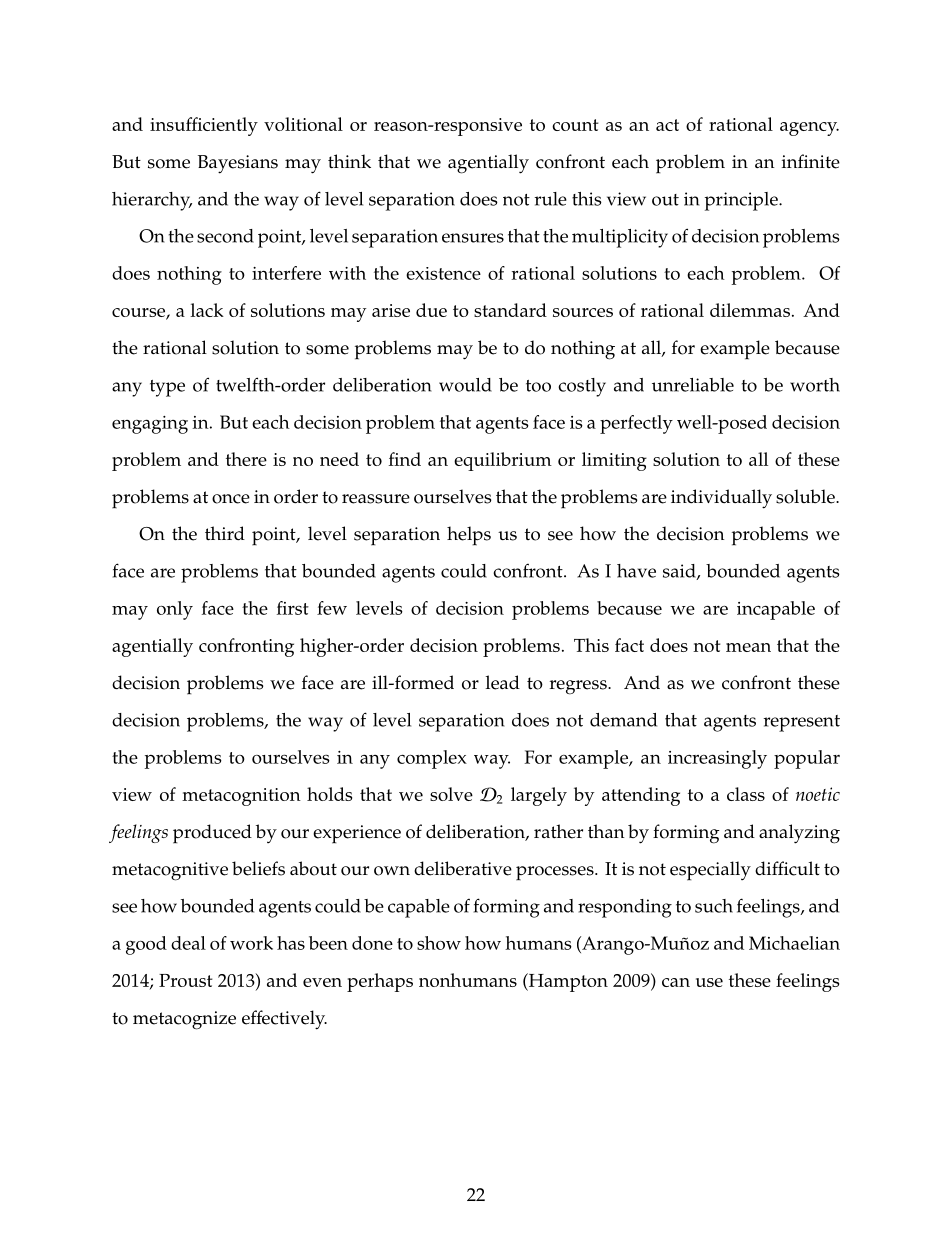 The width and height of the screenshot is (952, 1233). Describe the element at coordinates (469, 536) in the screenshot. I see `helps` at that location.
